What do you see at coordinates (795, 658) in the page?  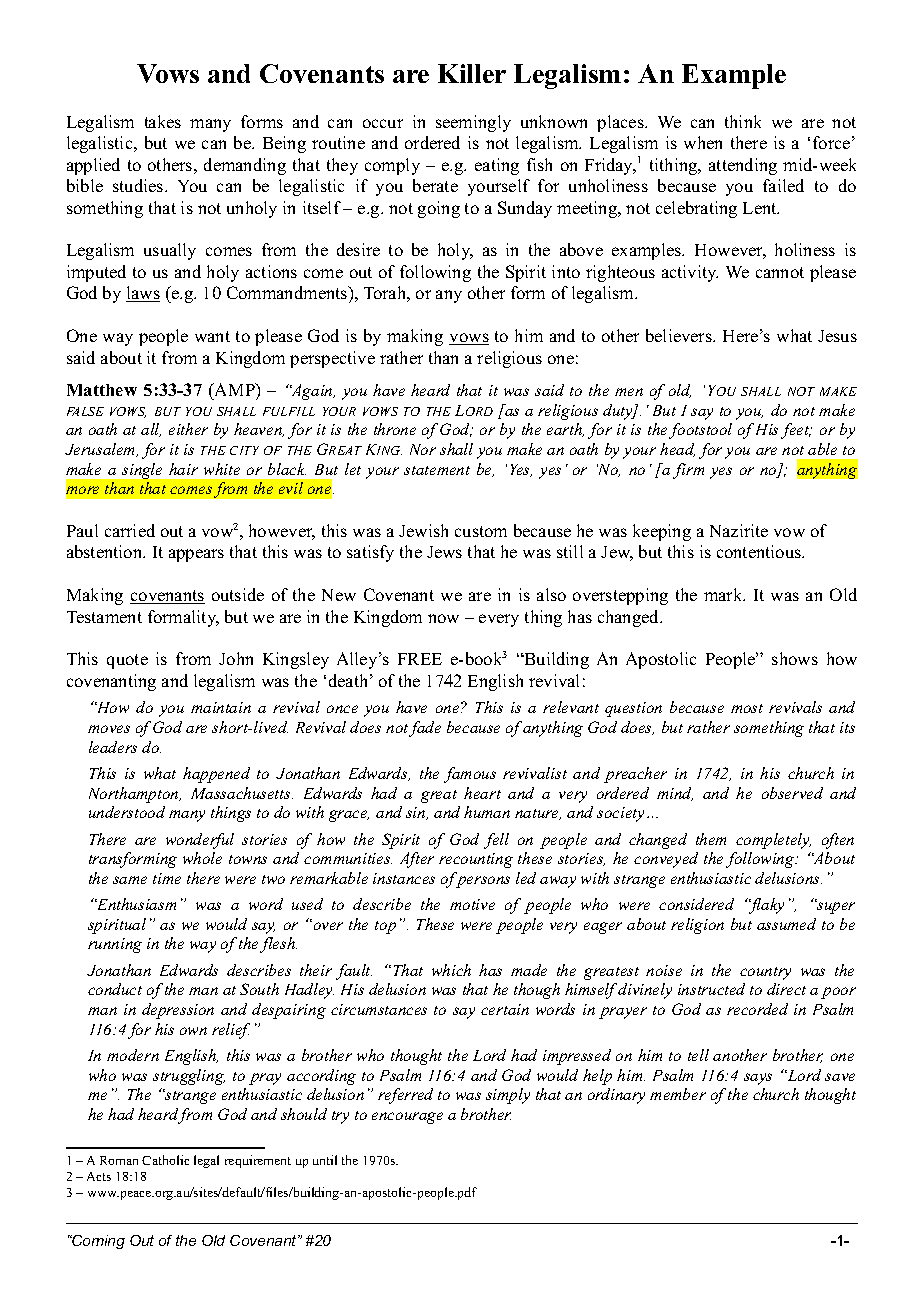 I see `shows` at bounding box center [795, 658].
